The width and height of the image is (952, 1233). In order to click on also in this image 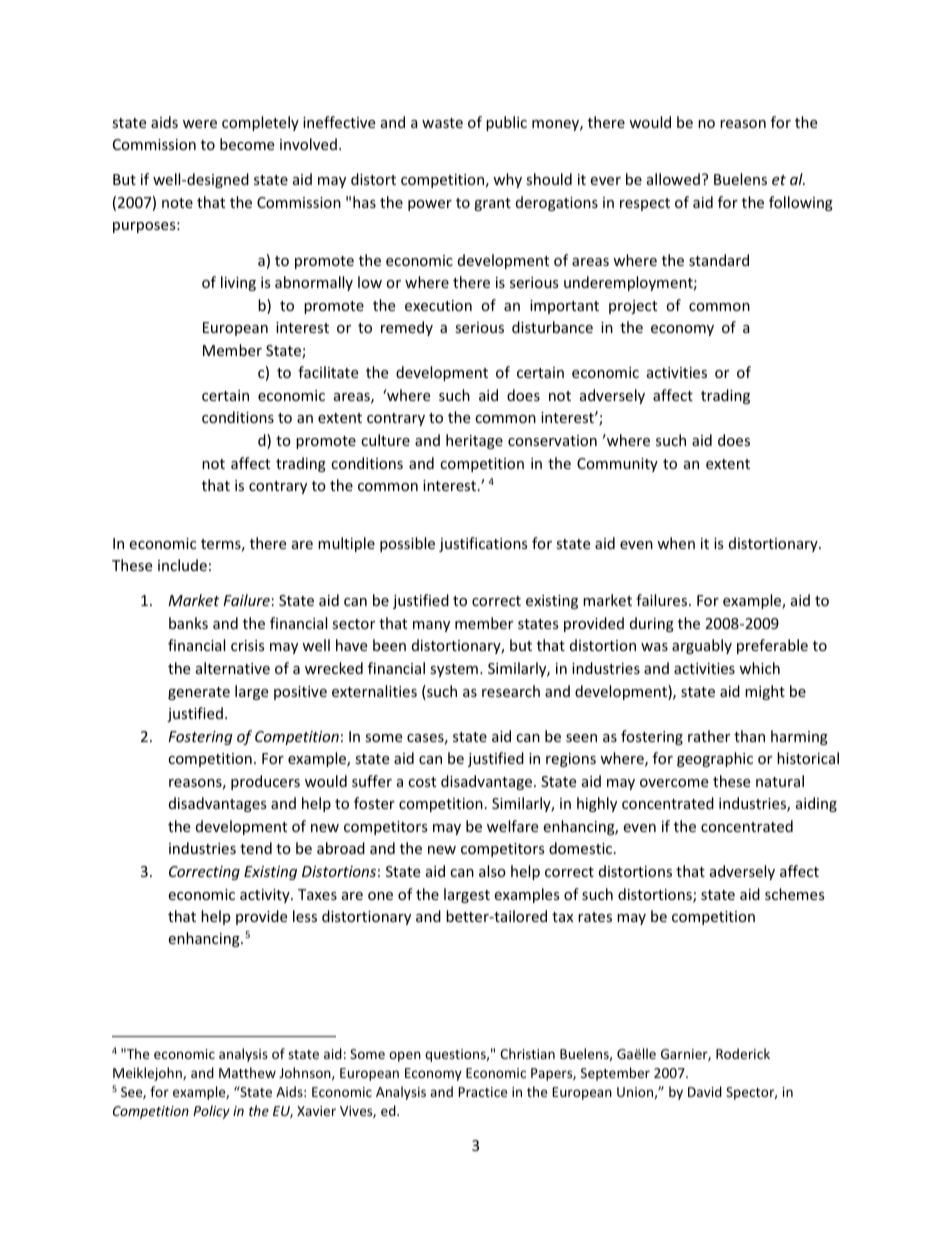, I will do `click(492, 871)`.
